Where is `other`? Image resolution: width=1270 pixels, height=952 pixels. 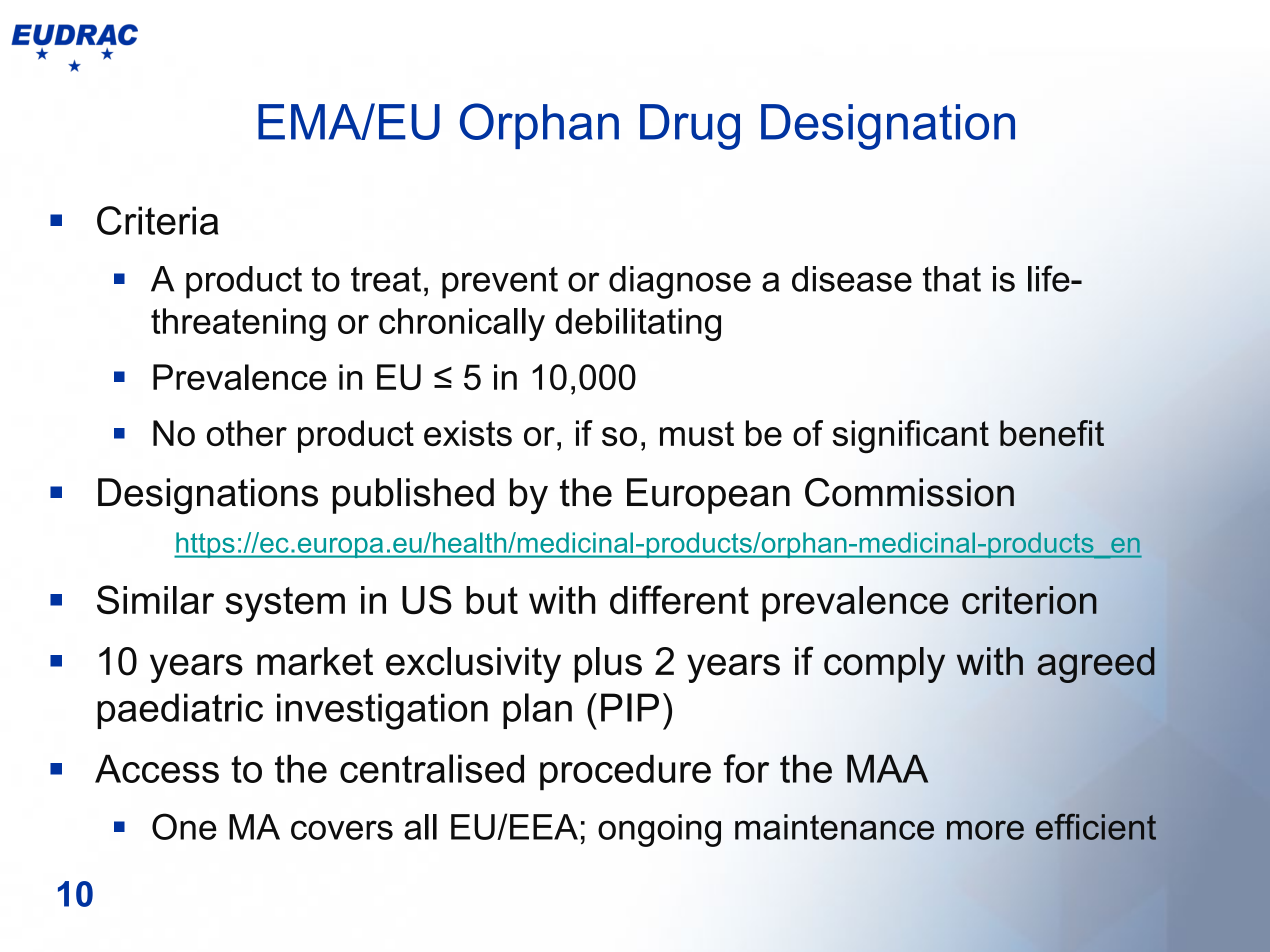
other is located at coordinates (247, 433).
